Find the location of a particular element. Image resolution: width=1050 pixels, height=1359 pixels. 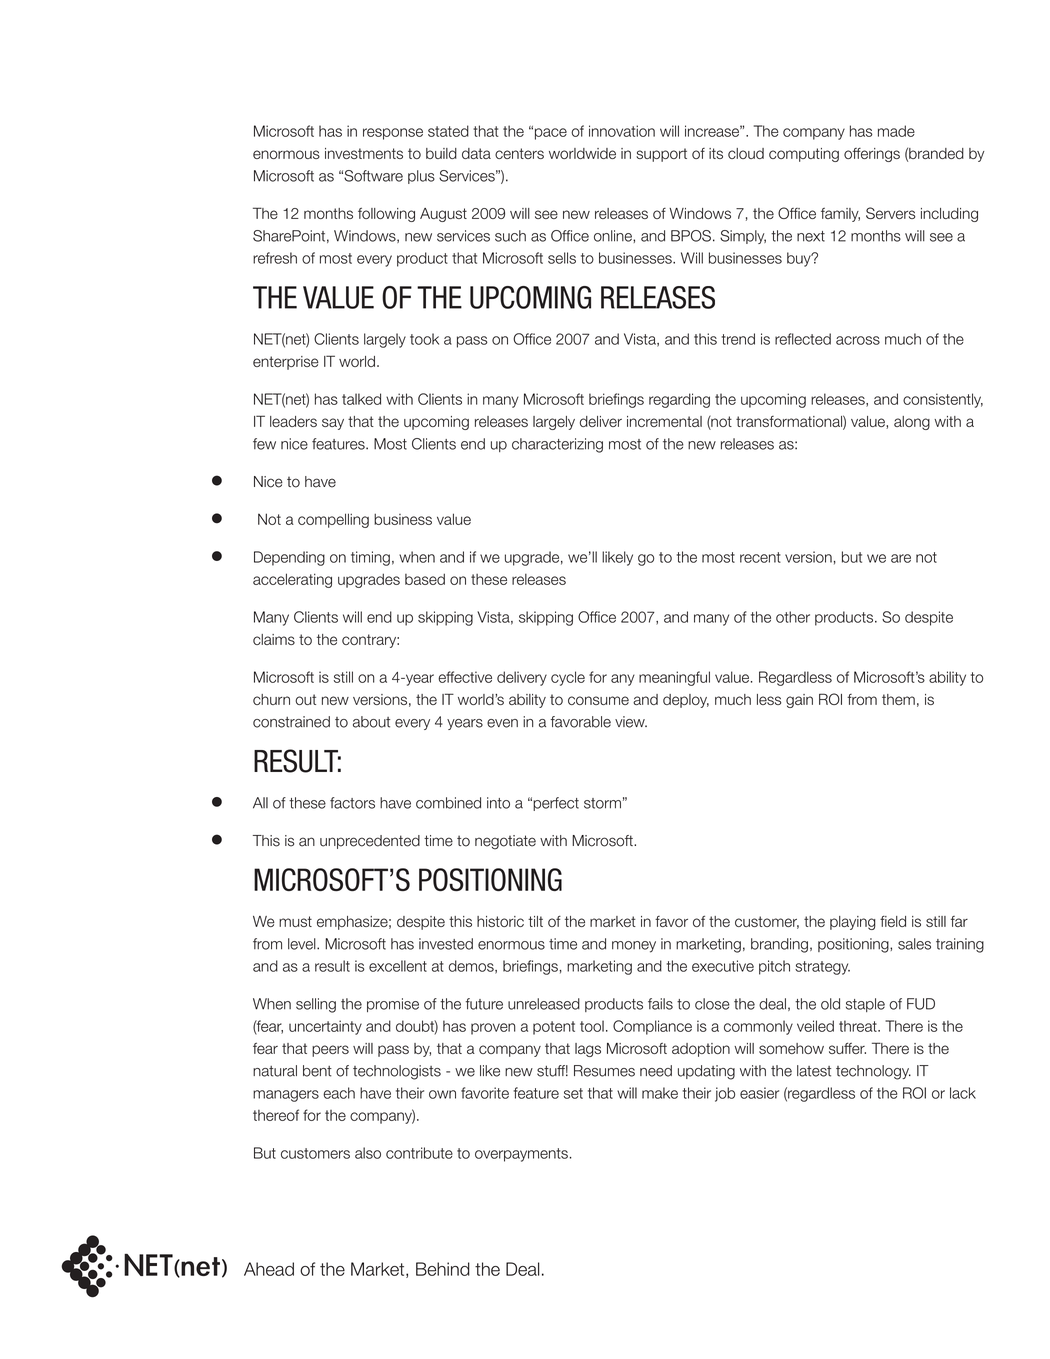

investments is located at coordinates (364, 153).
